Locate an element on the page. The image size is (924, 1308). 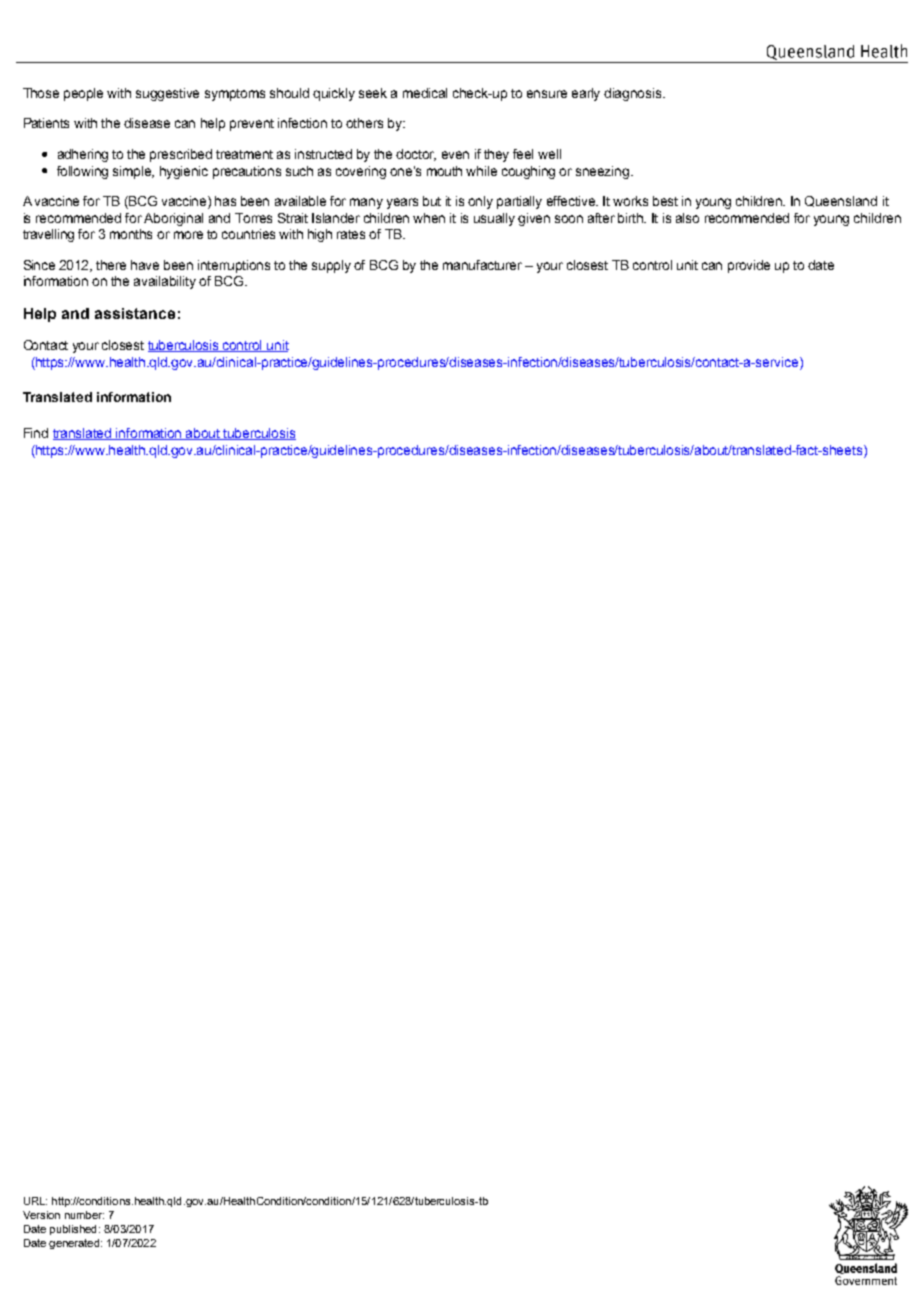
diagnosis is located at coordinates (634, 94).
